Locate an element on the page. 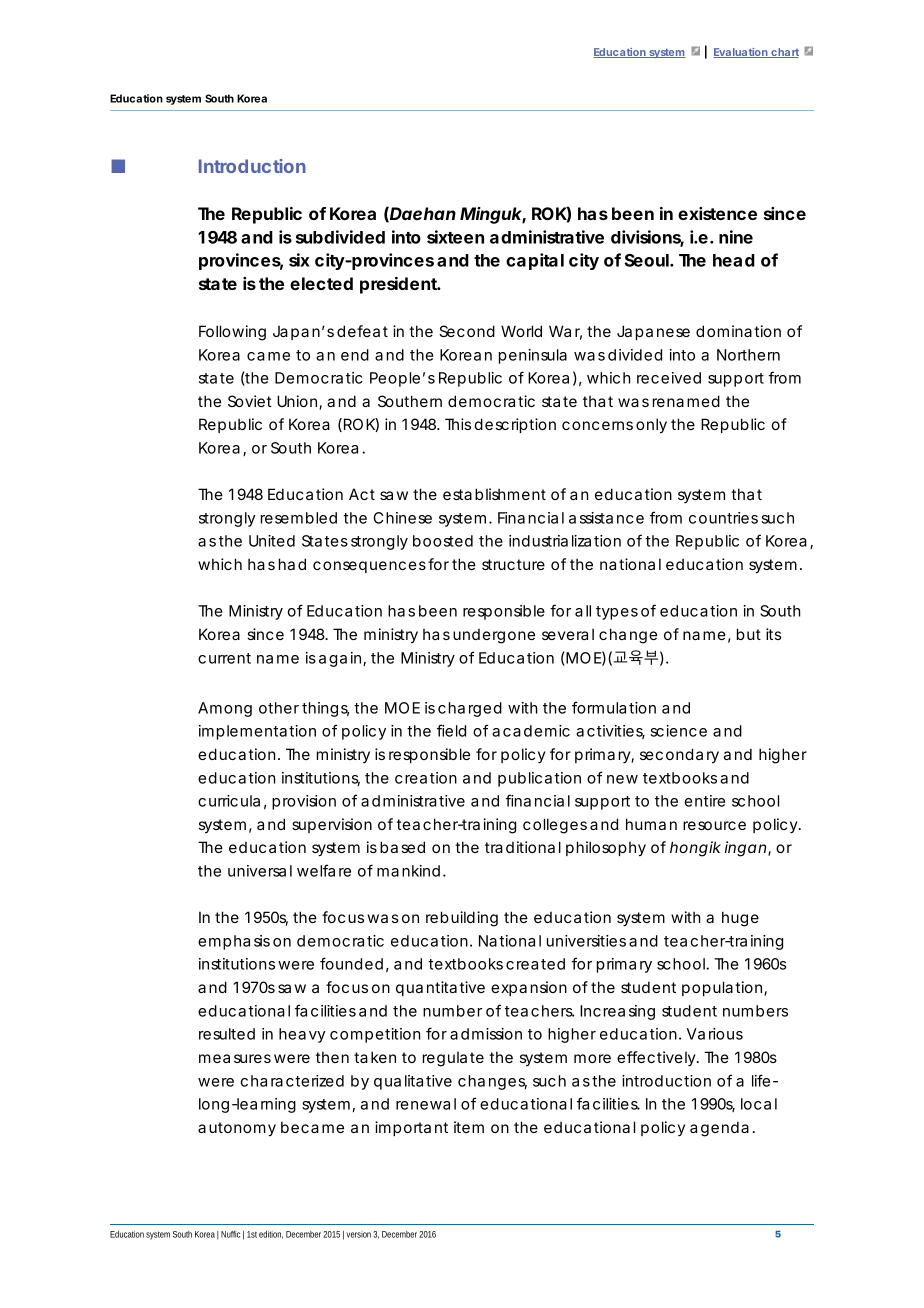 This image has height=1308, width=924. version is located at coordinates (358, 1234).
